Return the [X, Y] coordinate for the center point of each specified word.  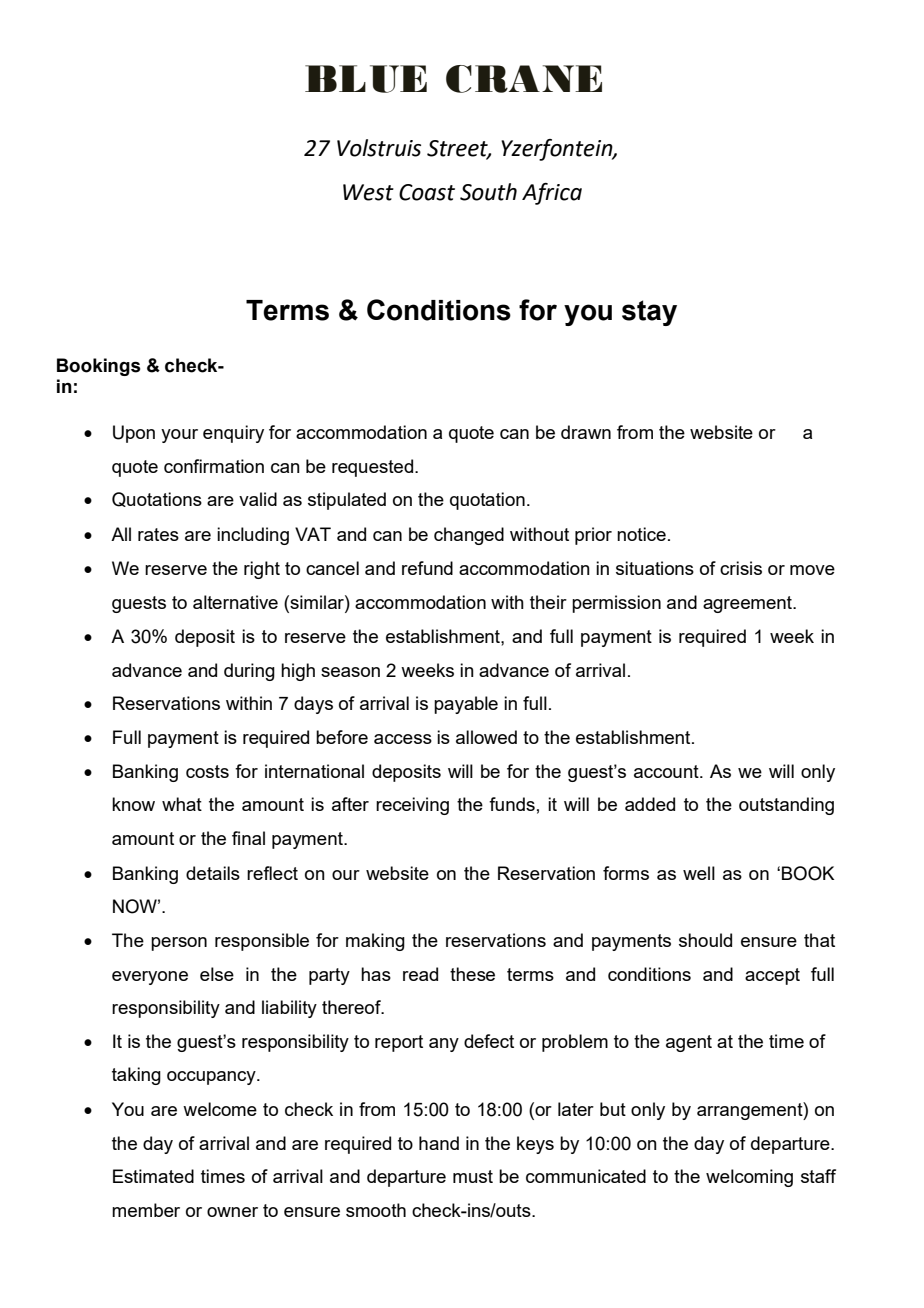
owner [232, 1212]
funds [512, 804]
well [699, 873]
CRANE [524, 79]
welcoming [749, 1178]
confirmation [214, 466]
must [473, 1176]
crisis [741, 568]
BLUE [366, 79]
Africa [552, 194]
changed [469, 536]
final [248, 838]
